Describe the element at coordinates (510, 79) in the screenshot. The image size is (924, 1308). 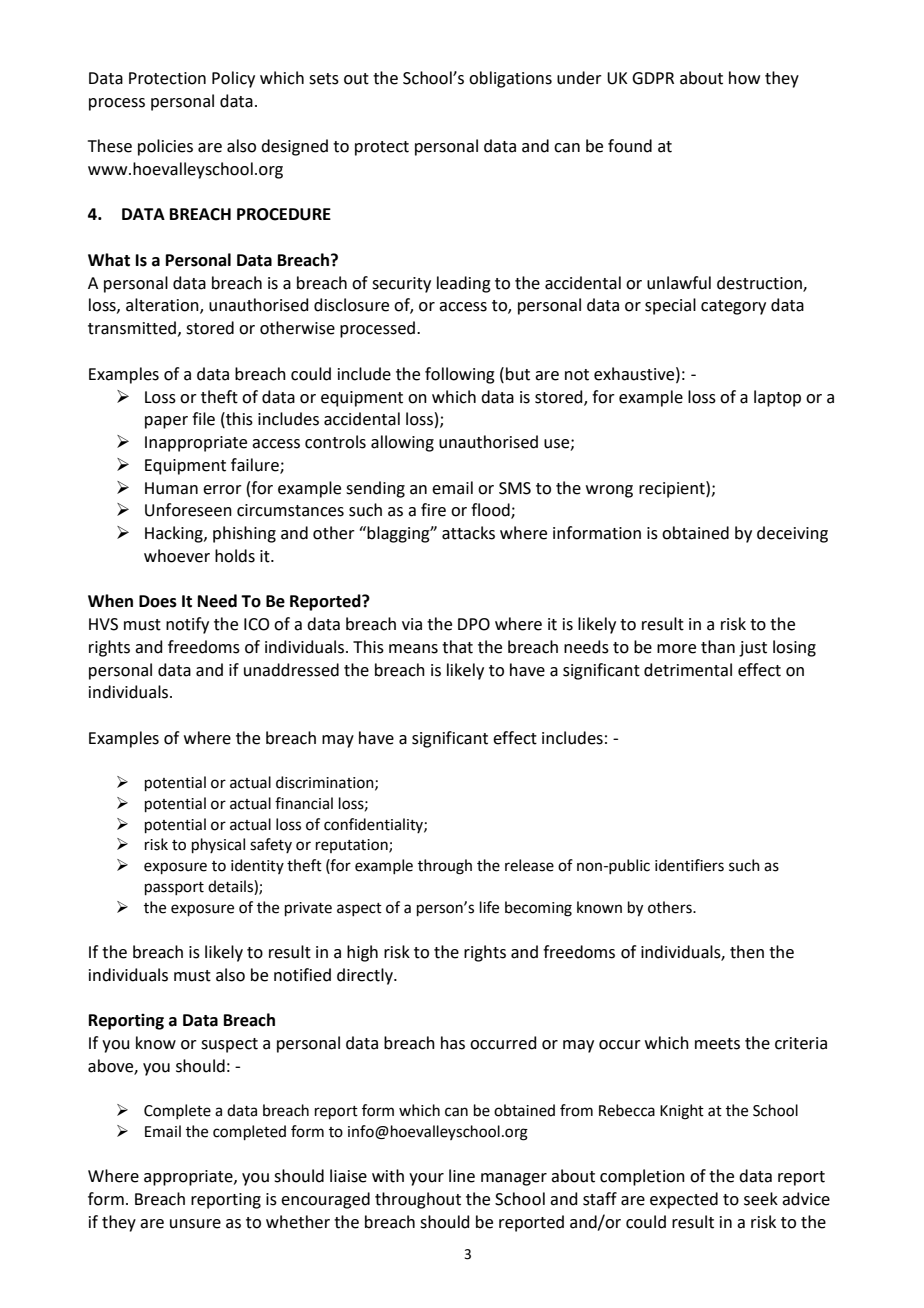
I see `obligations` at that location.
